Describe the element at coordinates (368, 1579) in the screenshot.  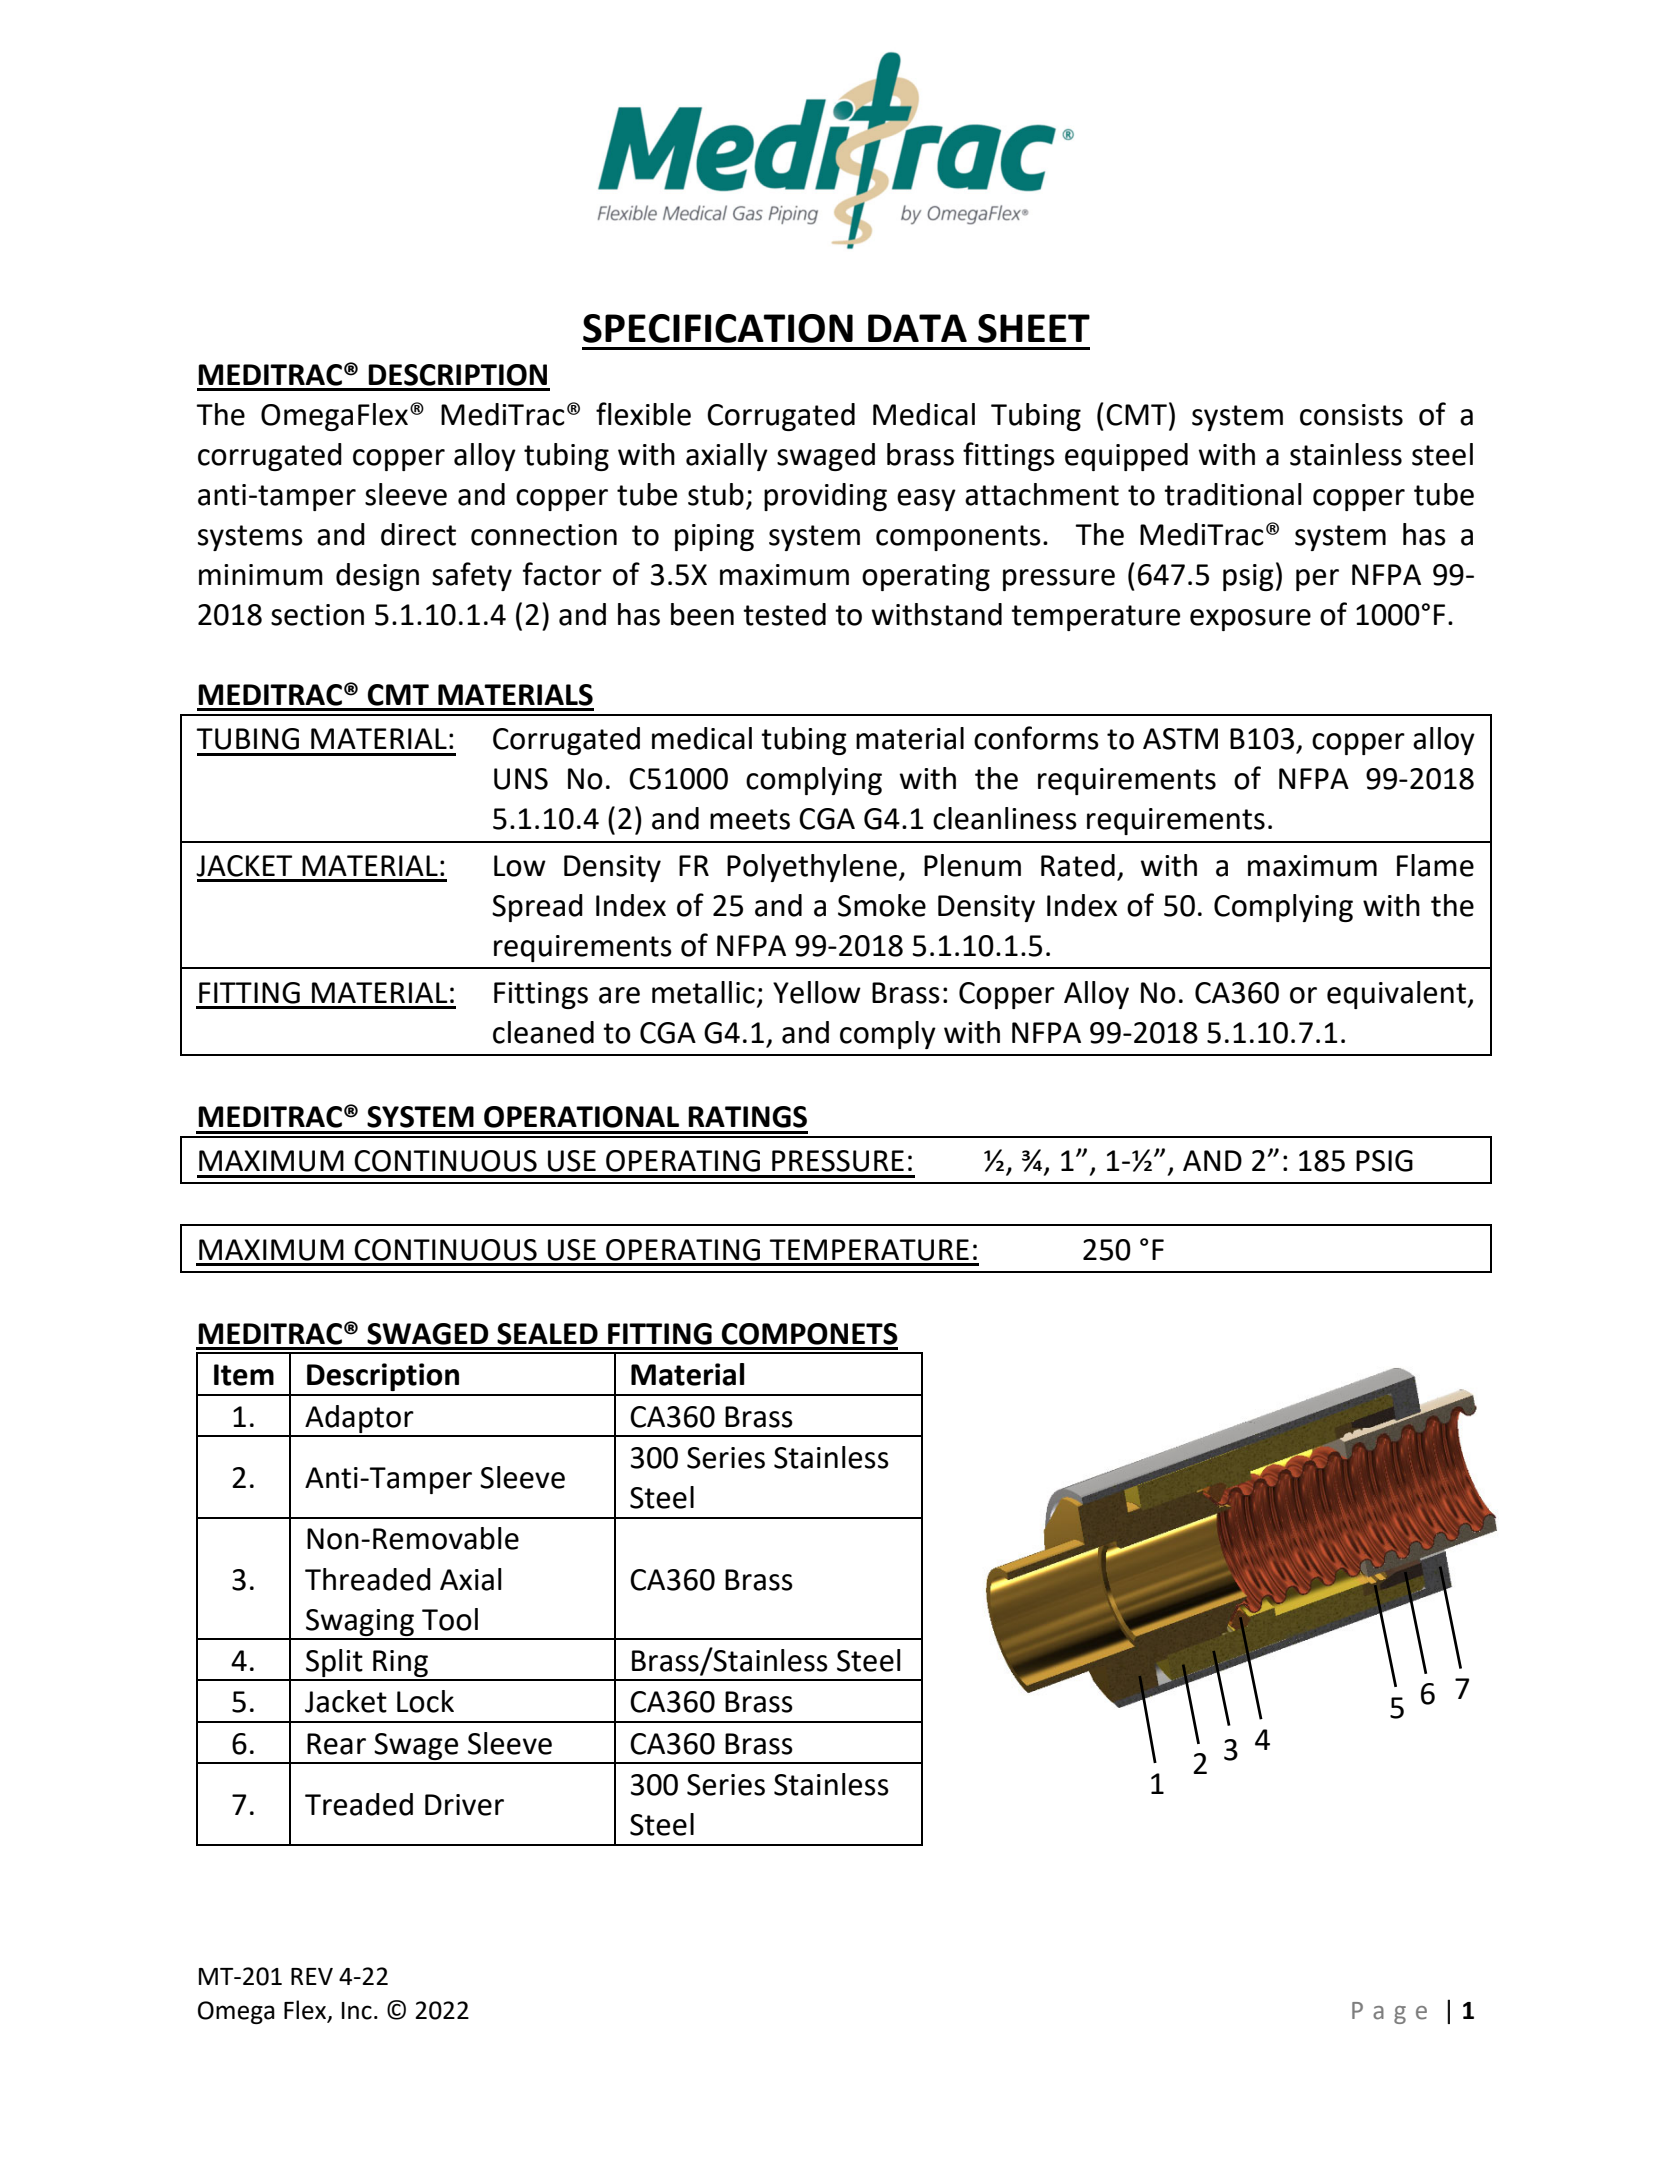
I see `Threaded` at that location.
